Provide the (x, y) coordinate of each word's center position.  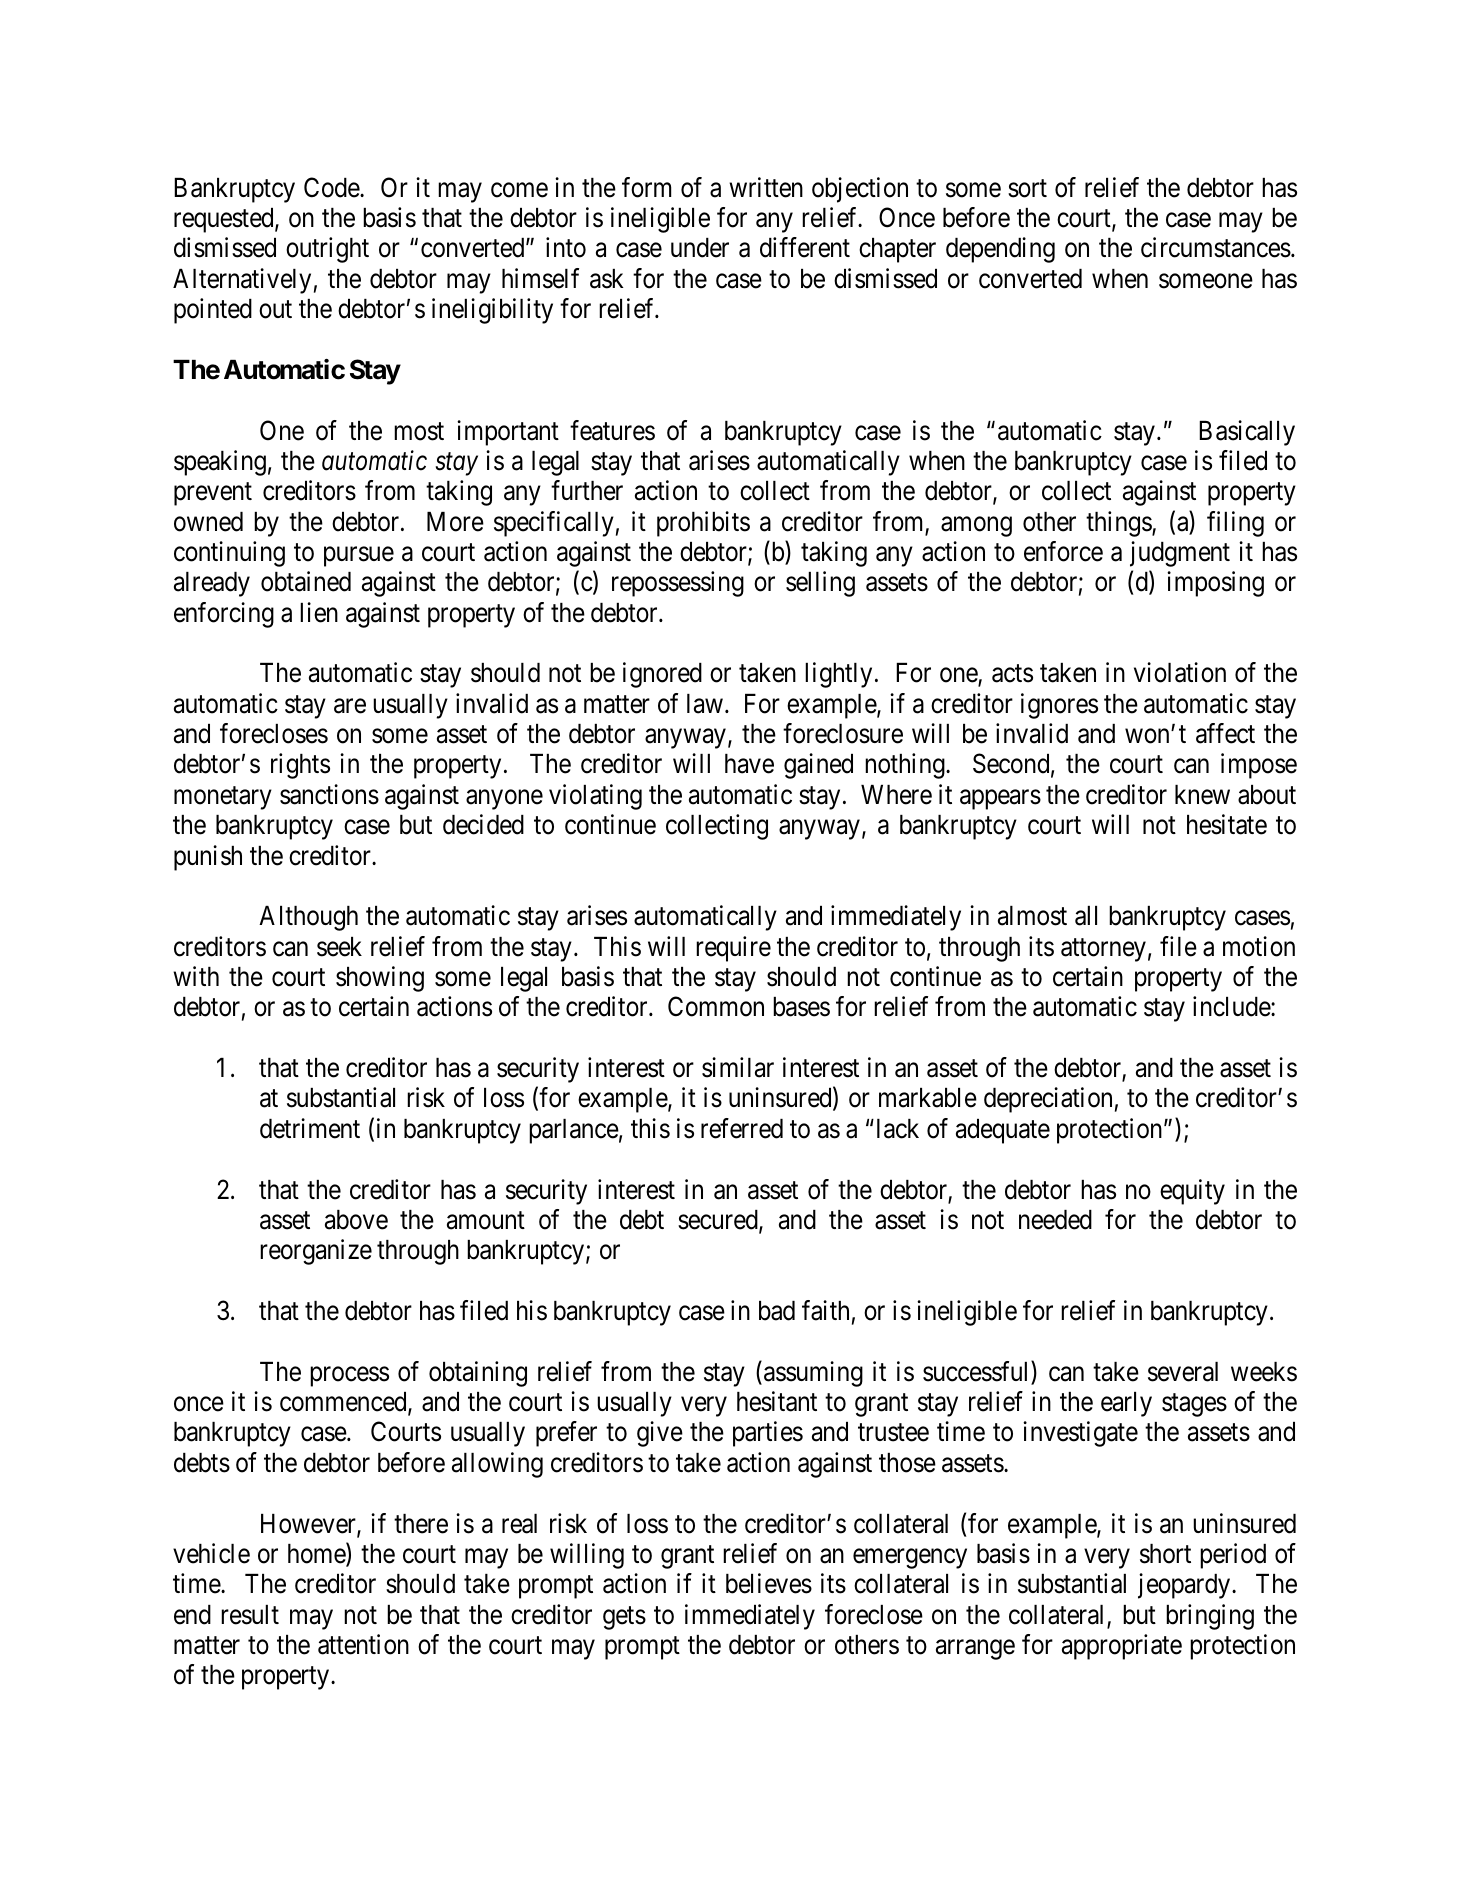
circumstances (1216, 247)
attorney (1103, 950)
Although (308, 918)
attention (363, 1644)
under (700, 248)
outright (327, 250)
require (733, 949)
